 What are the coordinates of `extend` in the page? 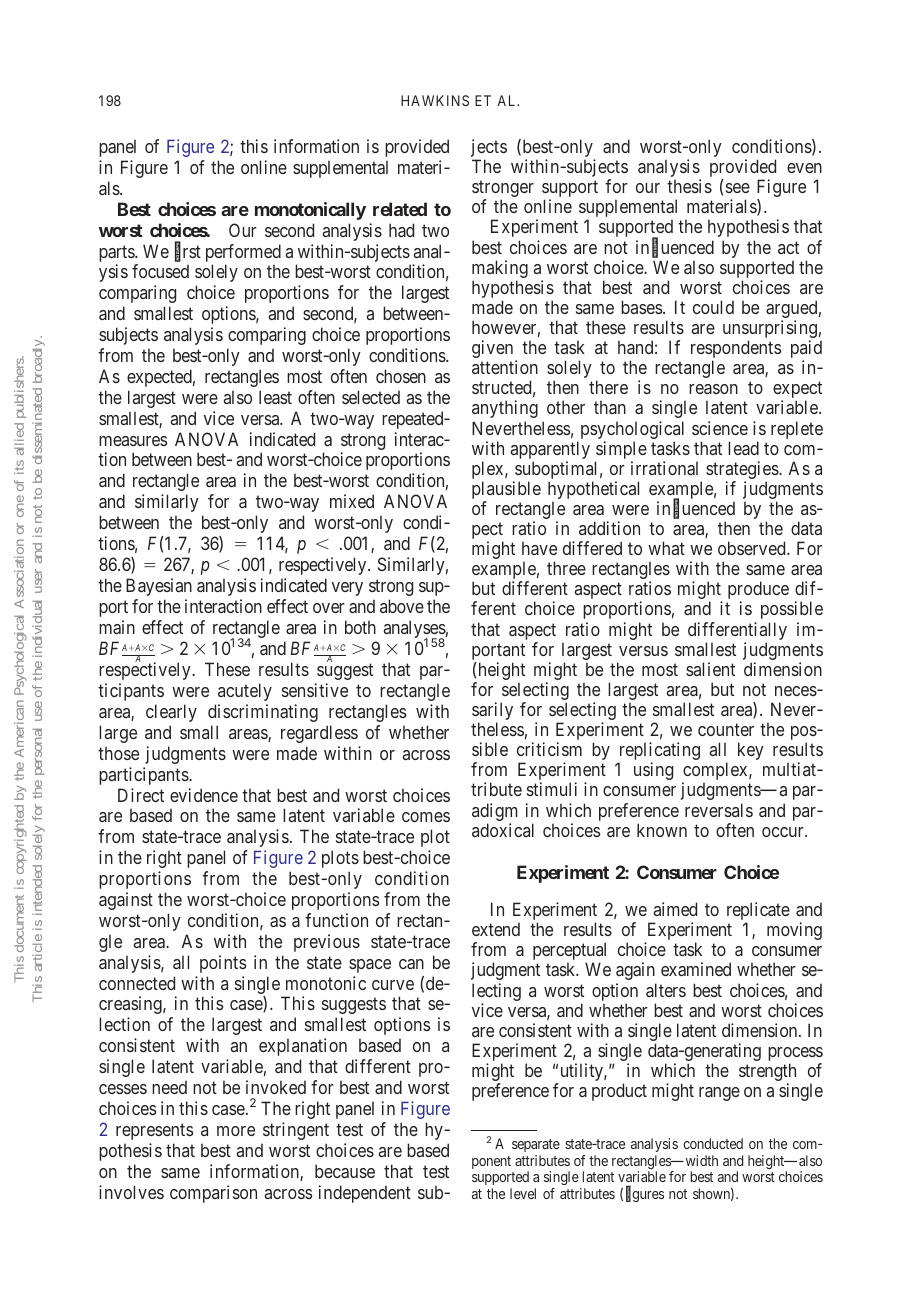 It's located at (496, 929).
